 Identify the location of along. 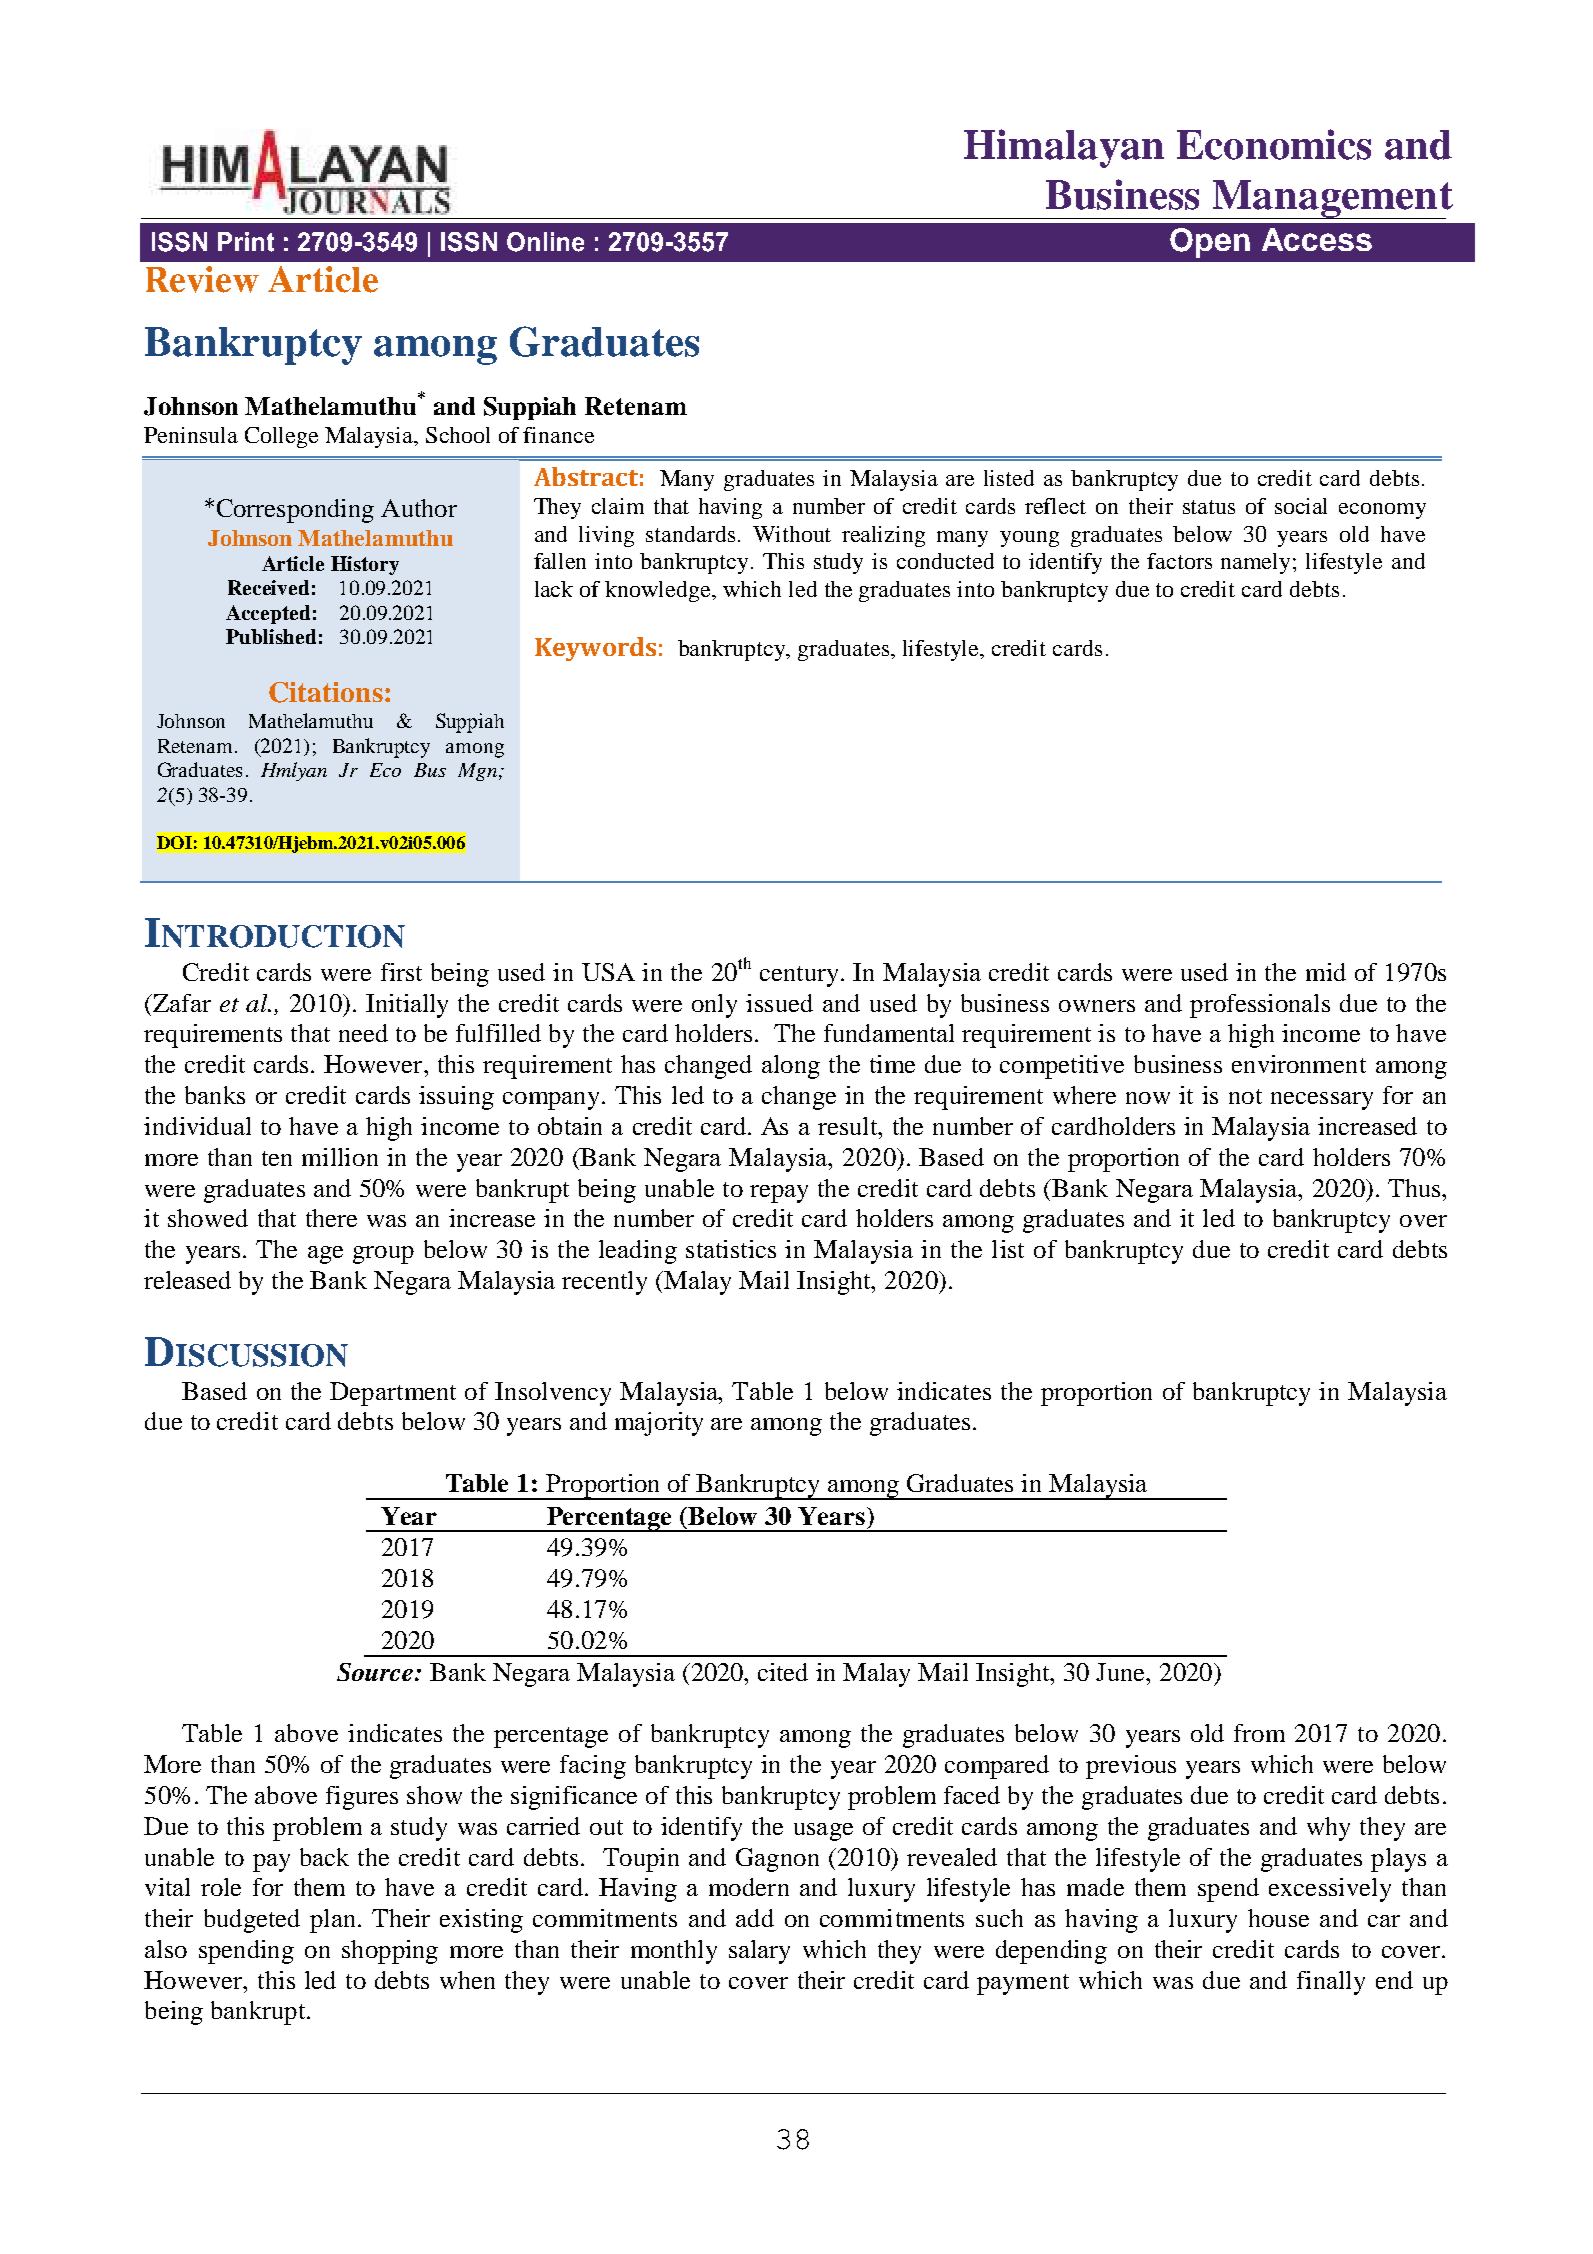
(791, 1067).
